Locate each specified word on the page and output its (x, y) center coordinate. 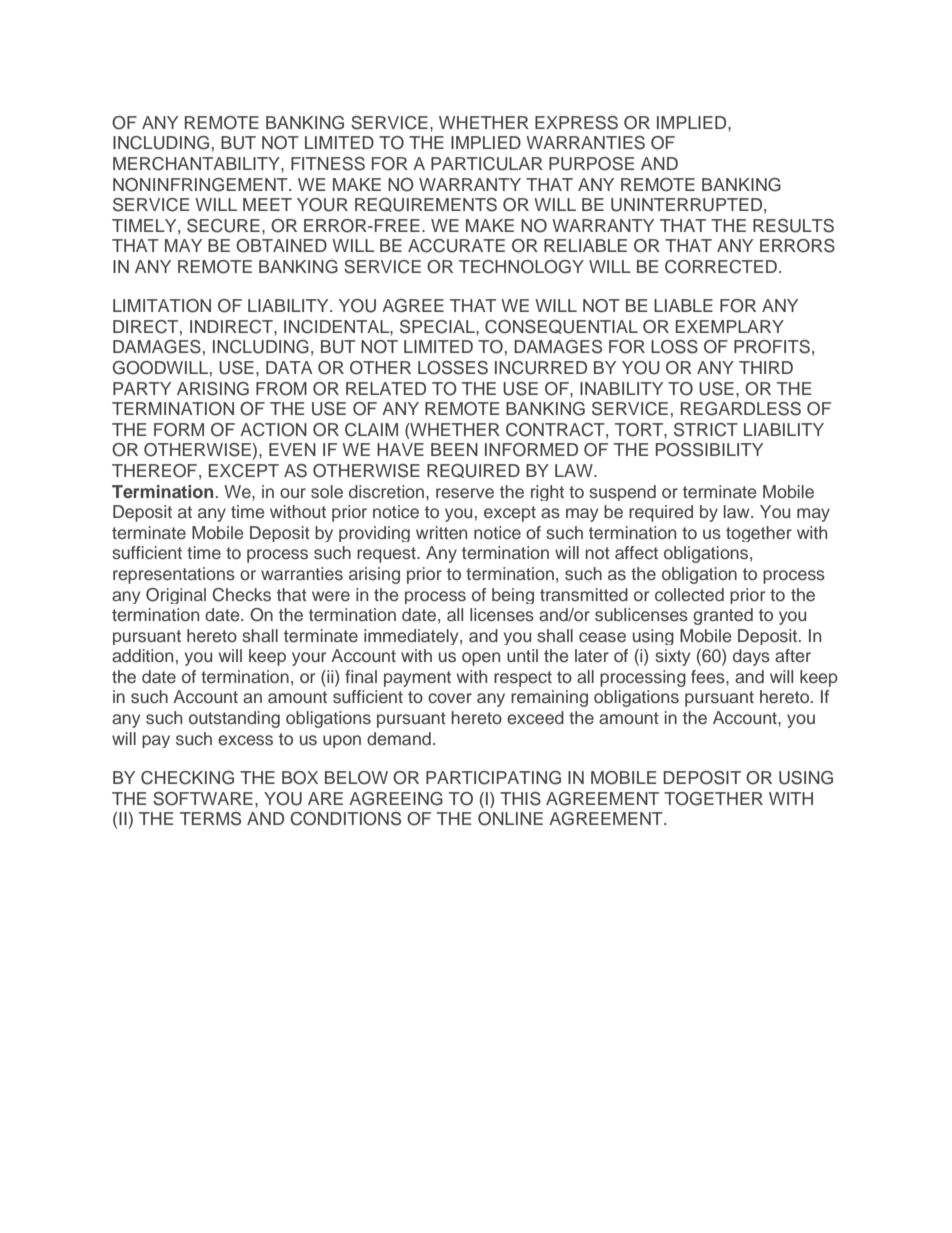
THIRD (766, 367)
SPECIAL (438, 327)
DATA (289, 367)
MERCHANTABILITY (197, 164)
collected (689, 595)
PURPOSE (591, 164)
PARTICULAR (487, 164)
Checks (241, 595)
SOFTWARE (203, 799)
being (513, 596)
